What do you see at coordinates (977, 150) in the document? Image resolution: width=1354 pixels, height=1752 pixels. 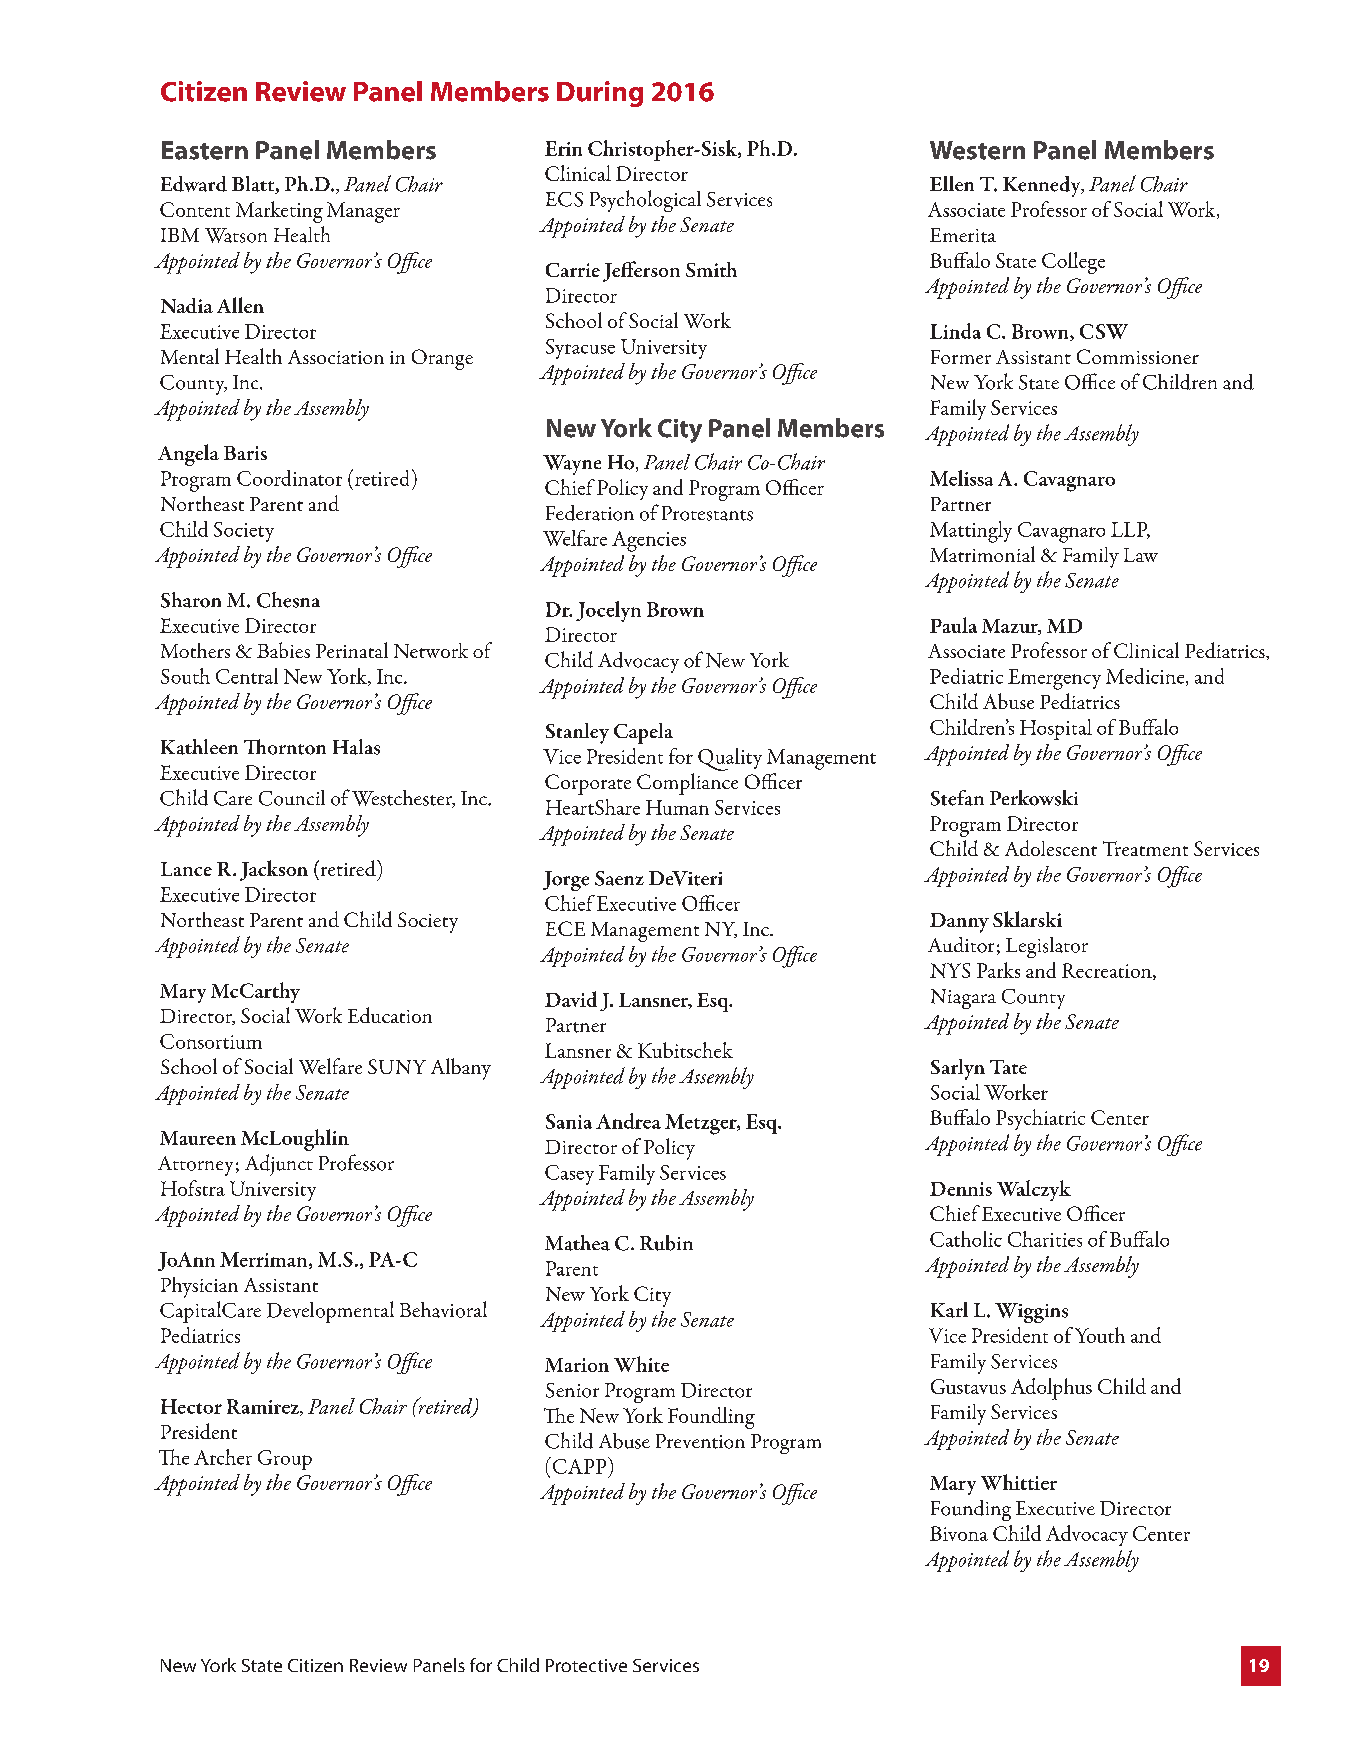 I see `Western` at bounding box center [977, 150].
